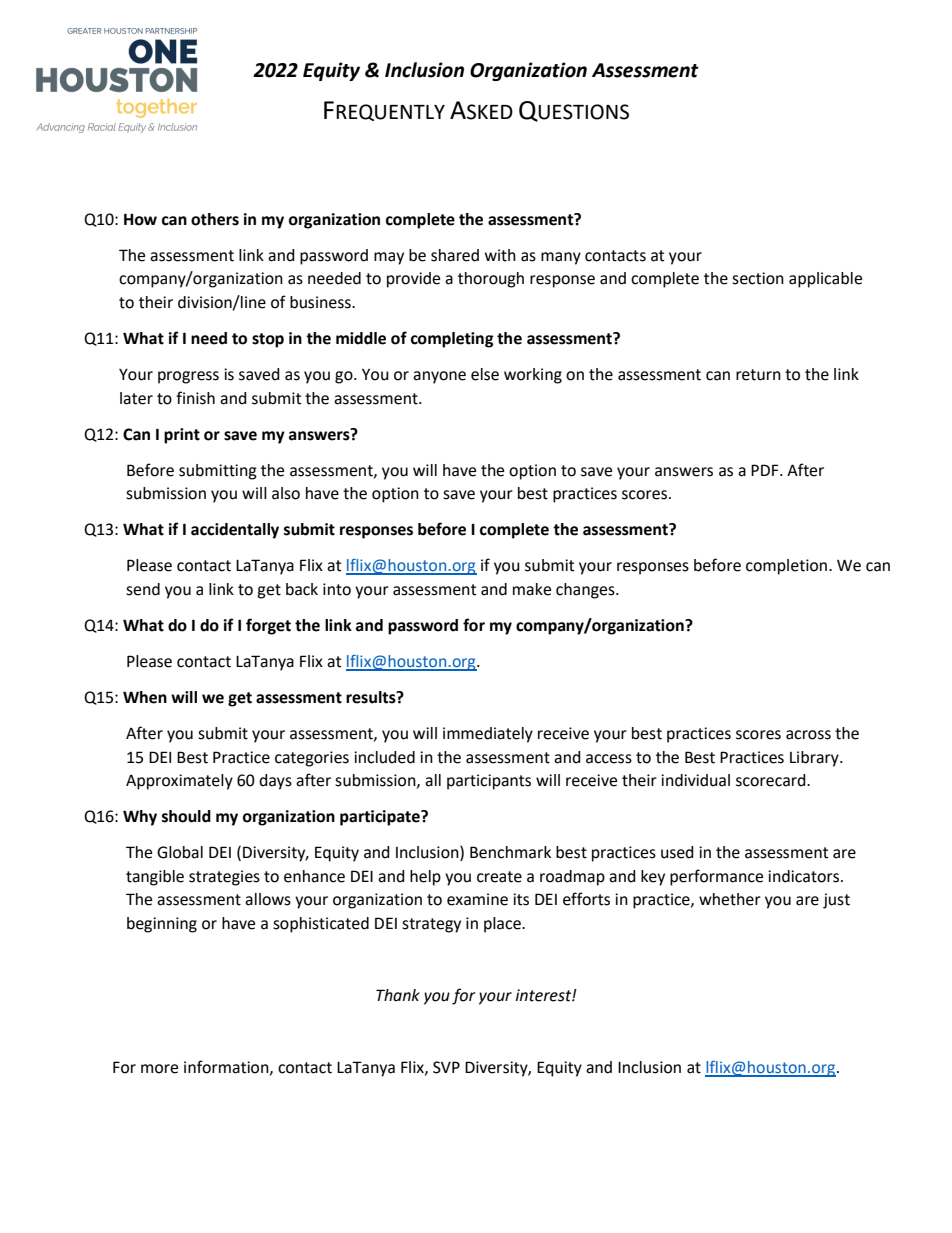  I want to click on with, so click(500, 255).
